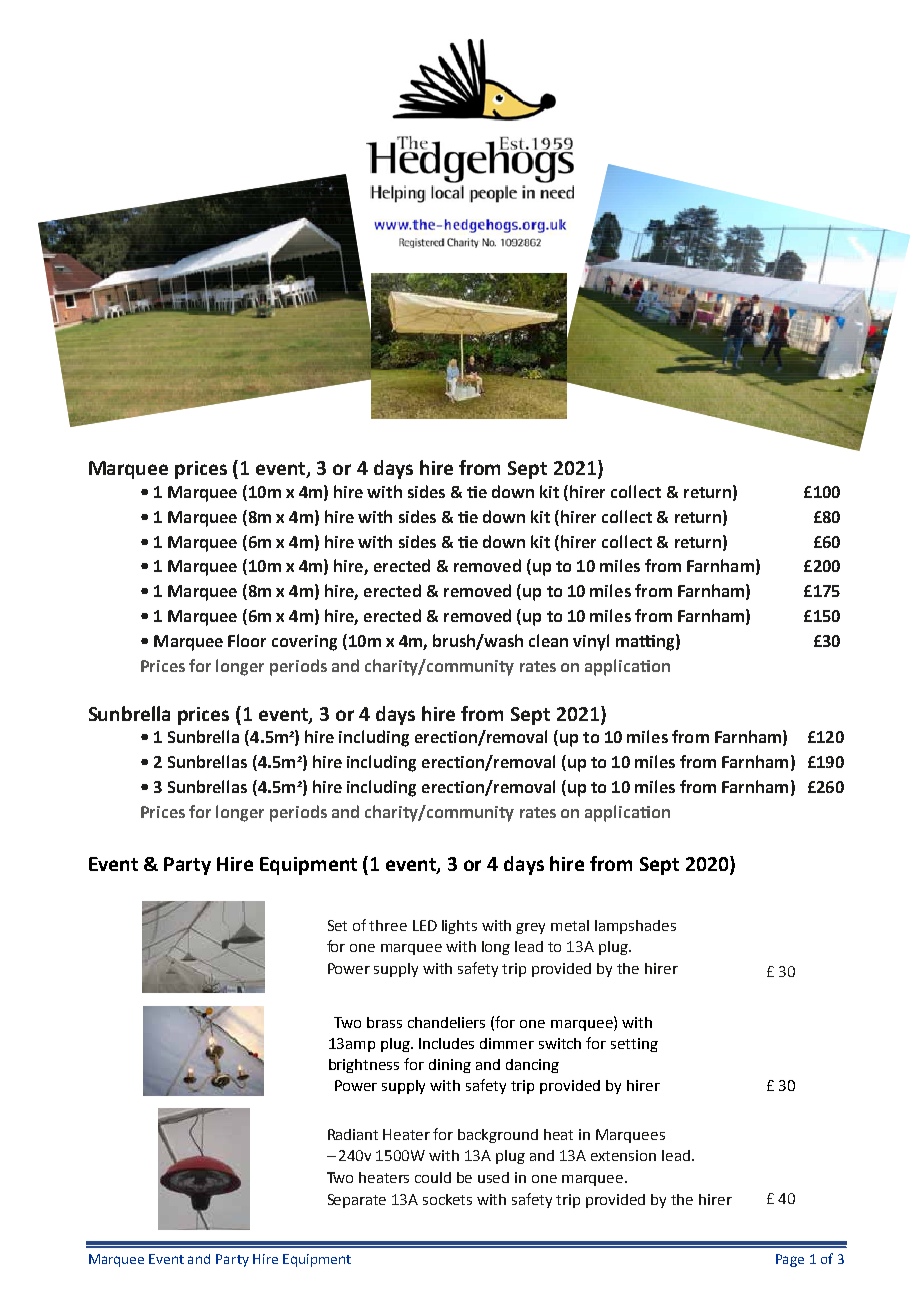 Image resolution: width=924 pixels, height=1308 pixels. What do you see at coordinates (433, 1177) in the image?
I see `could` at bounding box center [433, 1177].
